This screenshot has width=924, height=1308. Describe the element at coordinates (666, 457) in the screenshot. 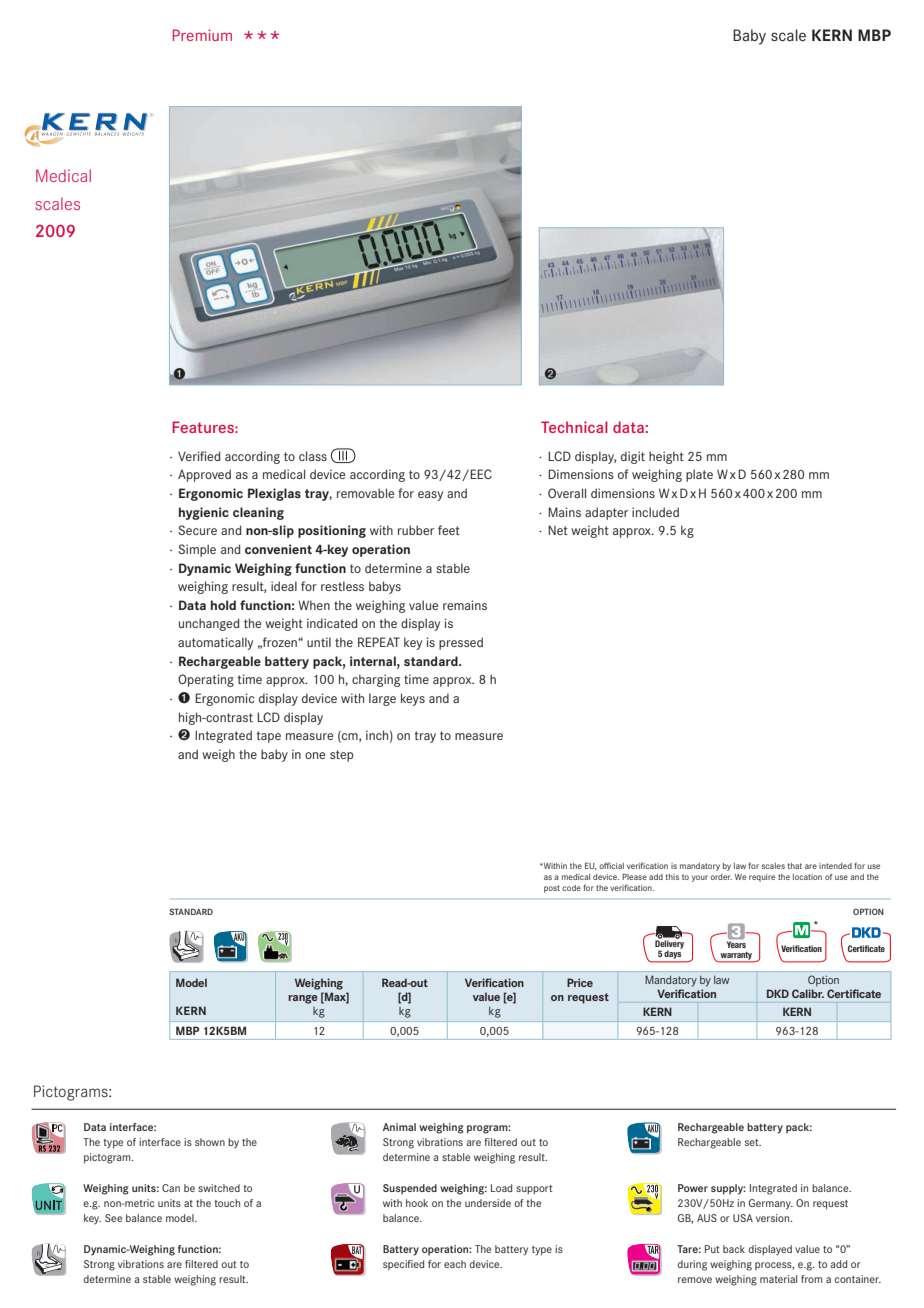

I see `height` at that location.
